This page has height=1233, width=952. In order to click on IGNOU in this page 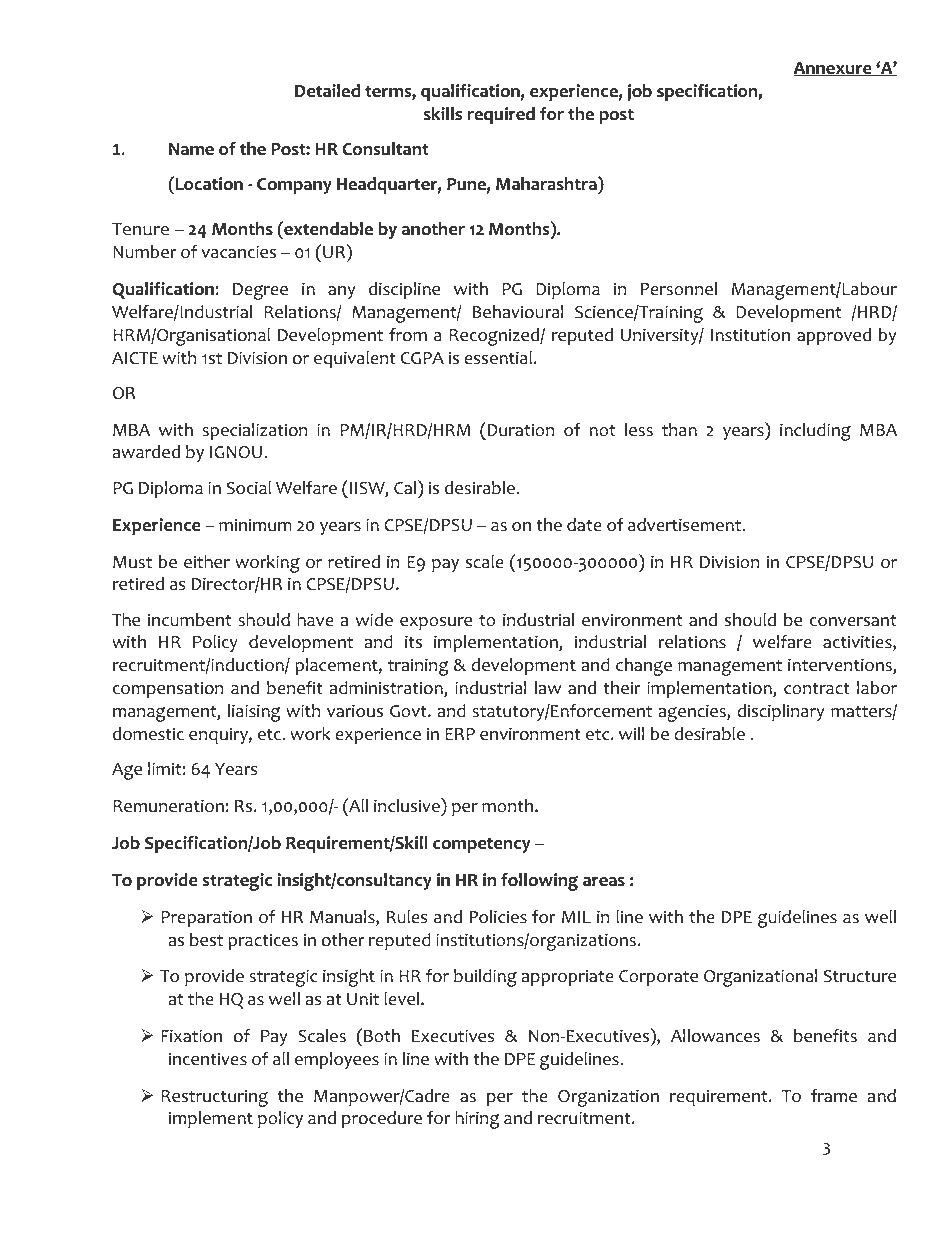, I will do `click(237, 452)`.
